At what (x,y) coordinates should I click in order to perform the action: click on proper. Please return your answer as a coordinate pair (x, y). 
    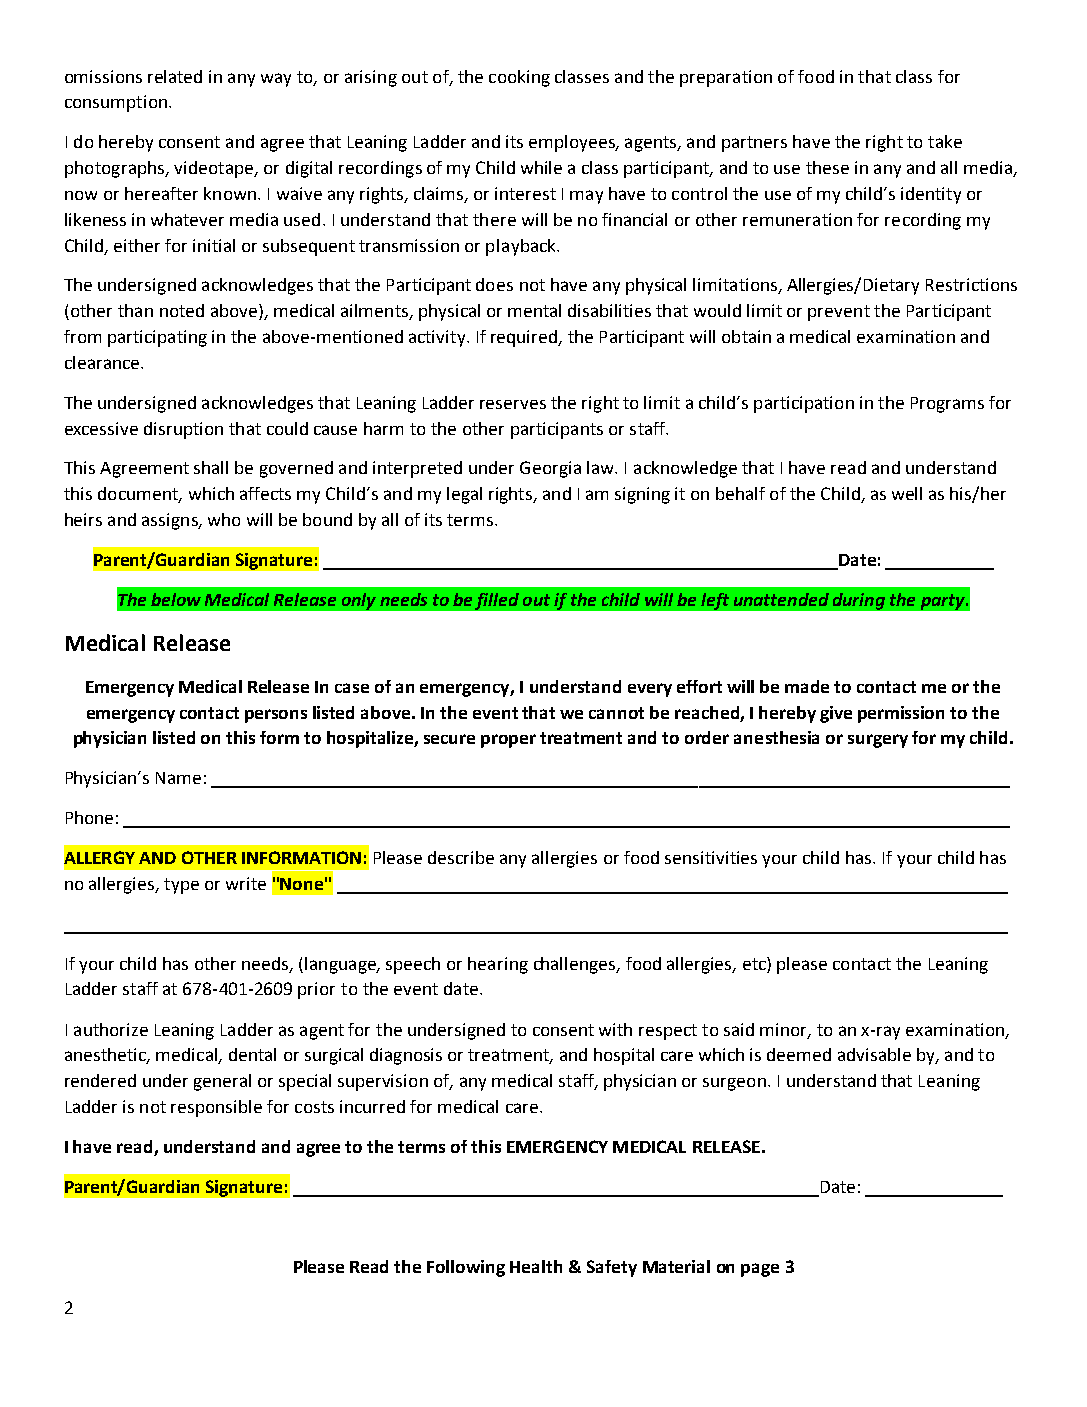
    Looking at the image, I should click on (508, 741).
